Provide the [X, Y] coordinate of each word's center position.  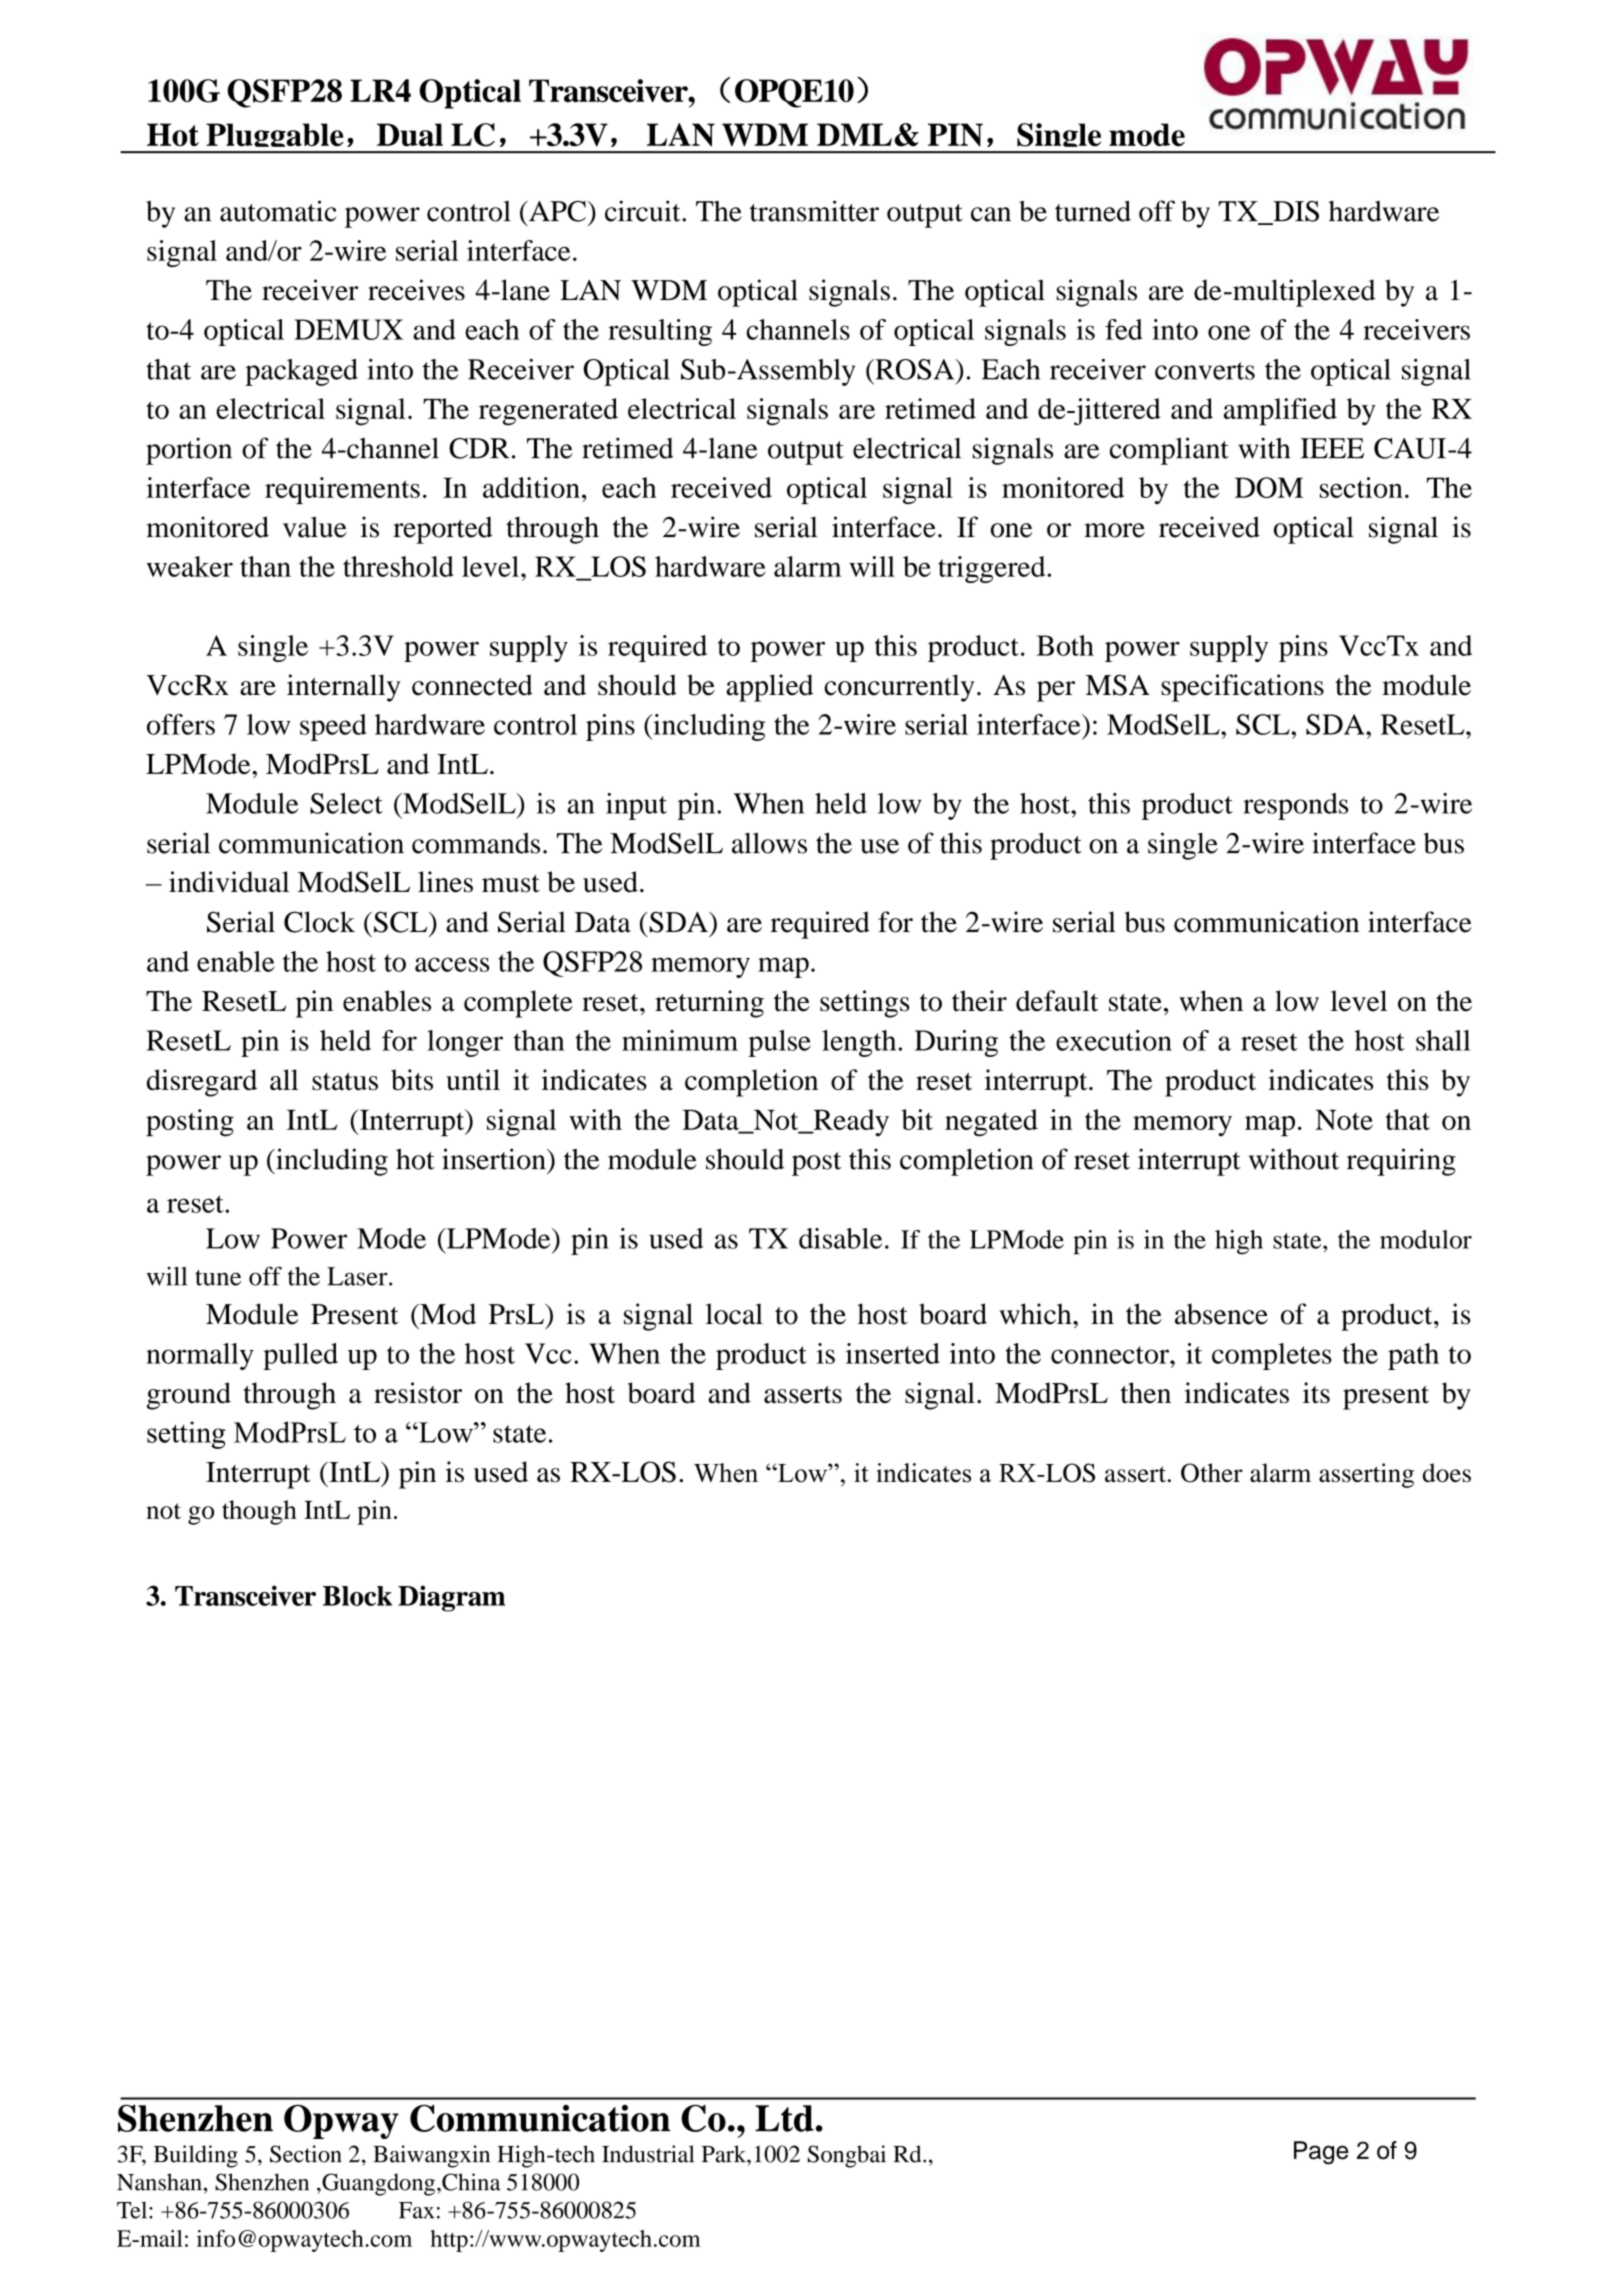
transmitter [814, 211]
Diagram [451, 1598]
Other [1212, 1473]
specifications [1242, 688]
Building [196, 2156]
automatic [278, 211]
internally [344, 688]
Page [1321, 2153]
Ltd [784, 2118]
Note [1344, 1120]
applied [769, 688]
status [345, 1082]
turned [1093, 211]
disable [840, 1238]
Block [357, 1596]
